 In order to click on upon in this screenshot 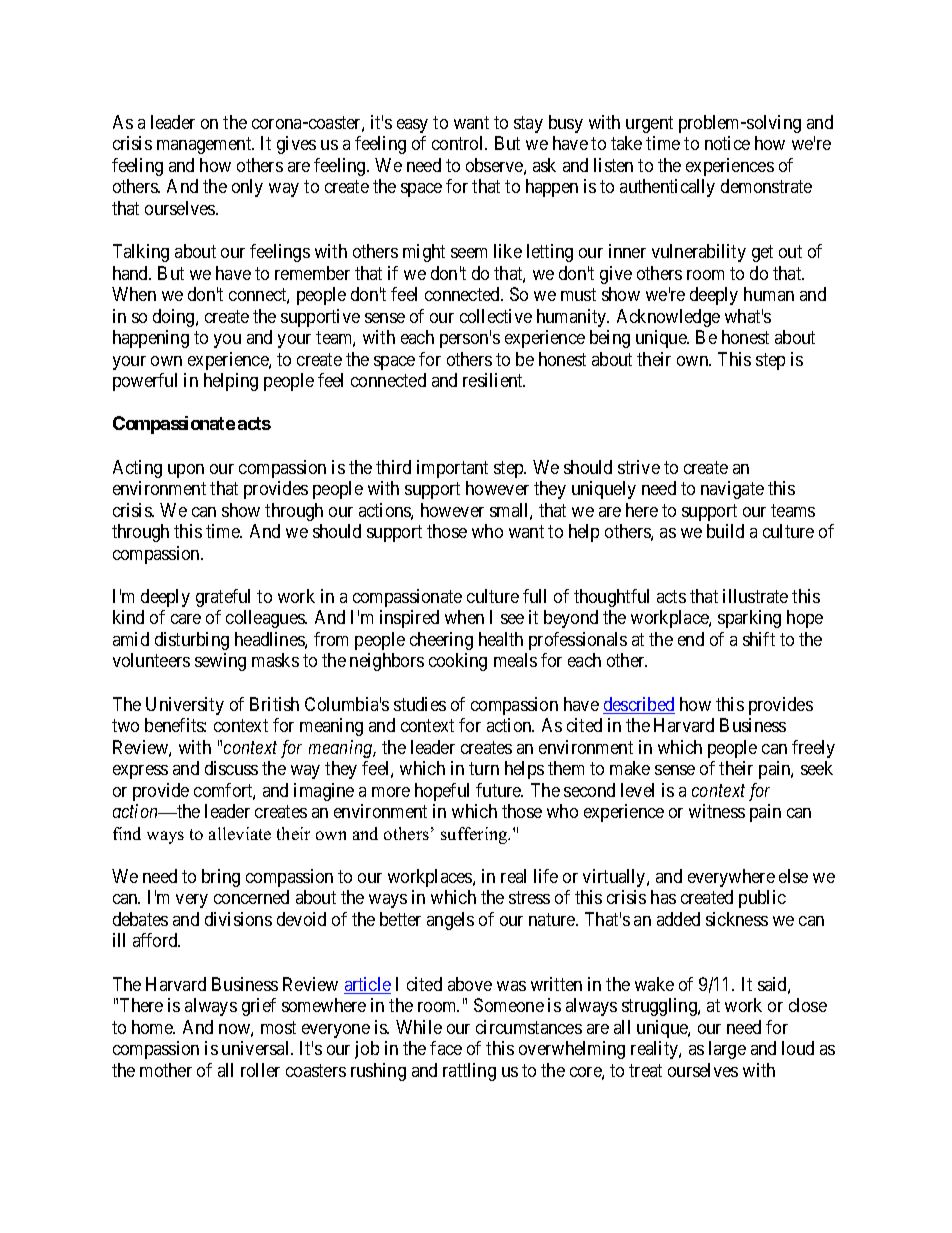, I will do `click(186, 471)`.
